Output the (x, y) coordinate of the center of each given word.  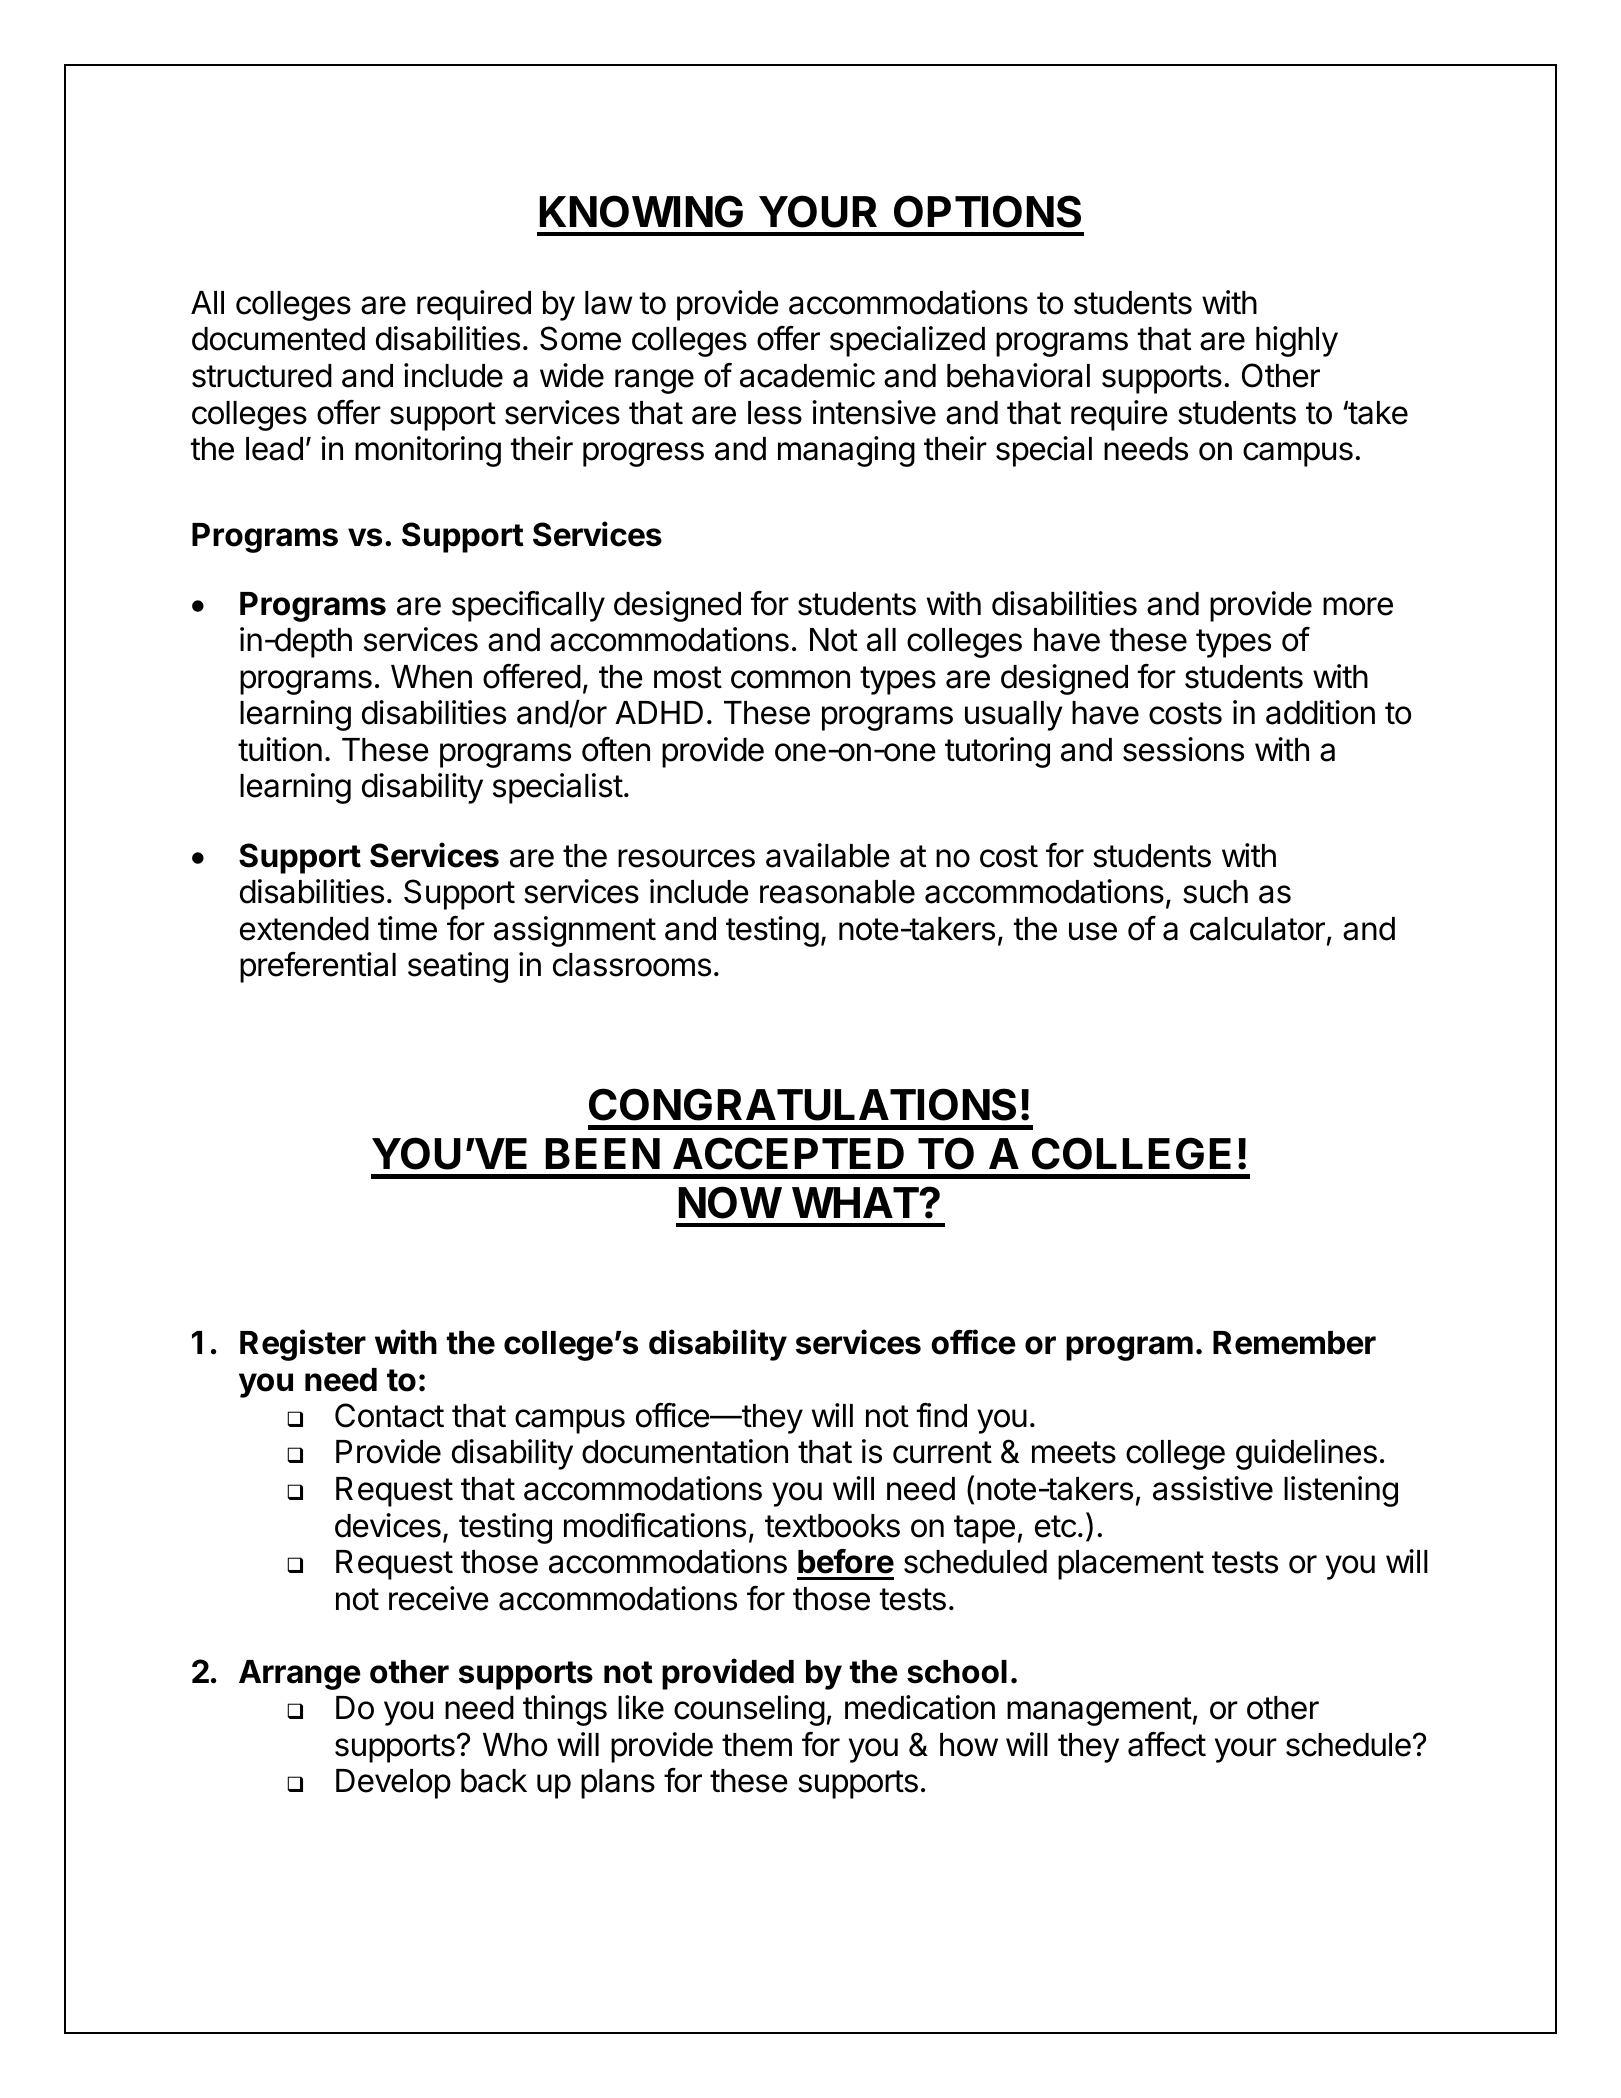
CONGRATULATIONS (802, 1104)
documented (278, 339)
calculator (1257, 929)
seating (458, 967)
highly (1297, 341)
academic (807, 375)
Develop (393, 1784)
